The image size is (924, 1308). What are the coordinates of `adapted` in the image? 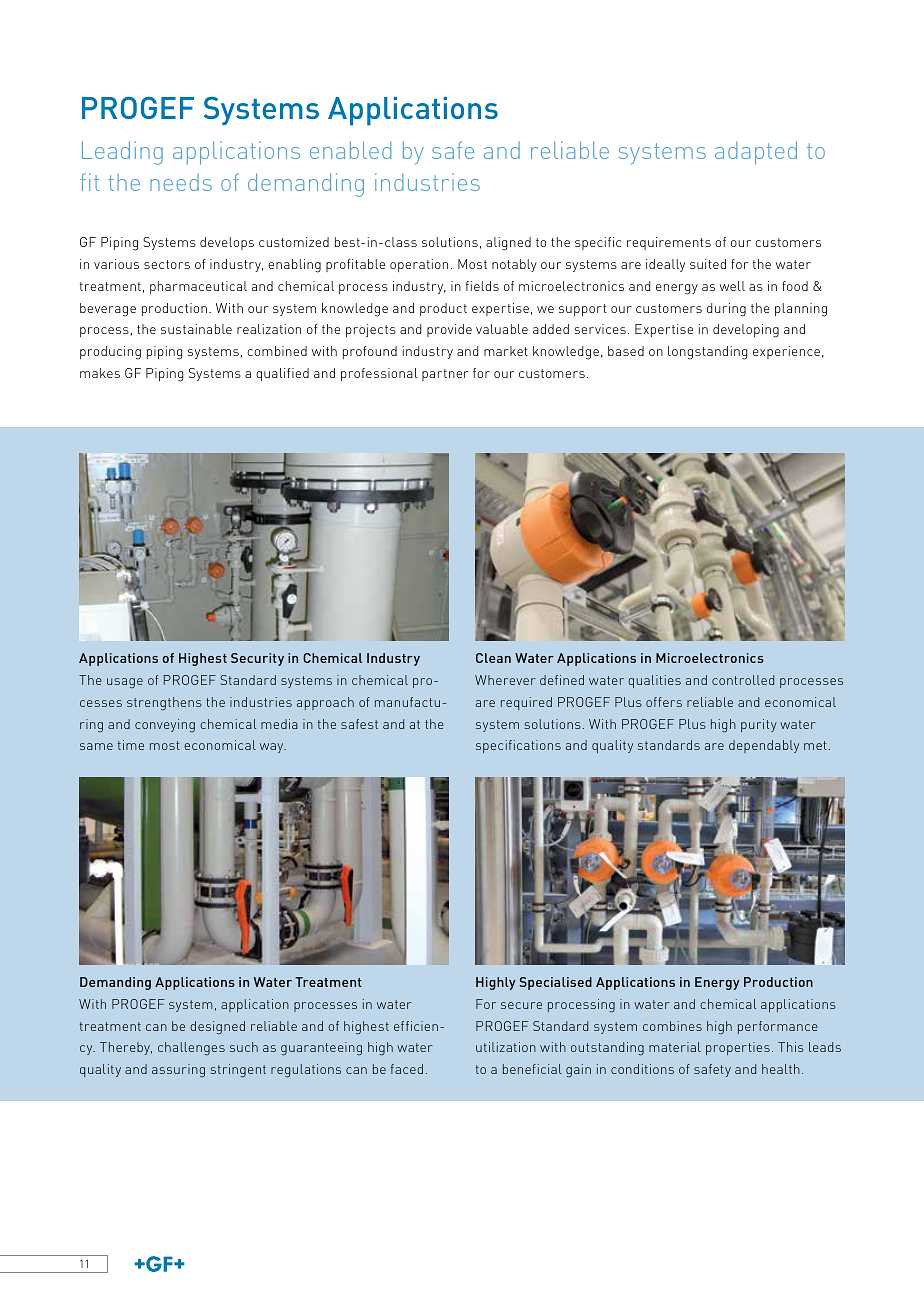 It's located at (756, 153).
